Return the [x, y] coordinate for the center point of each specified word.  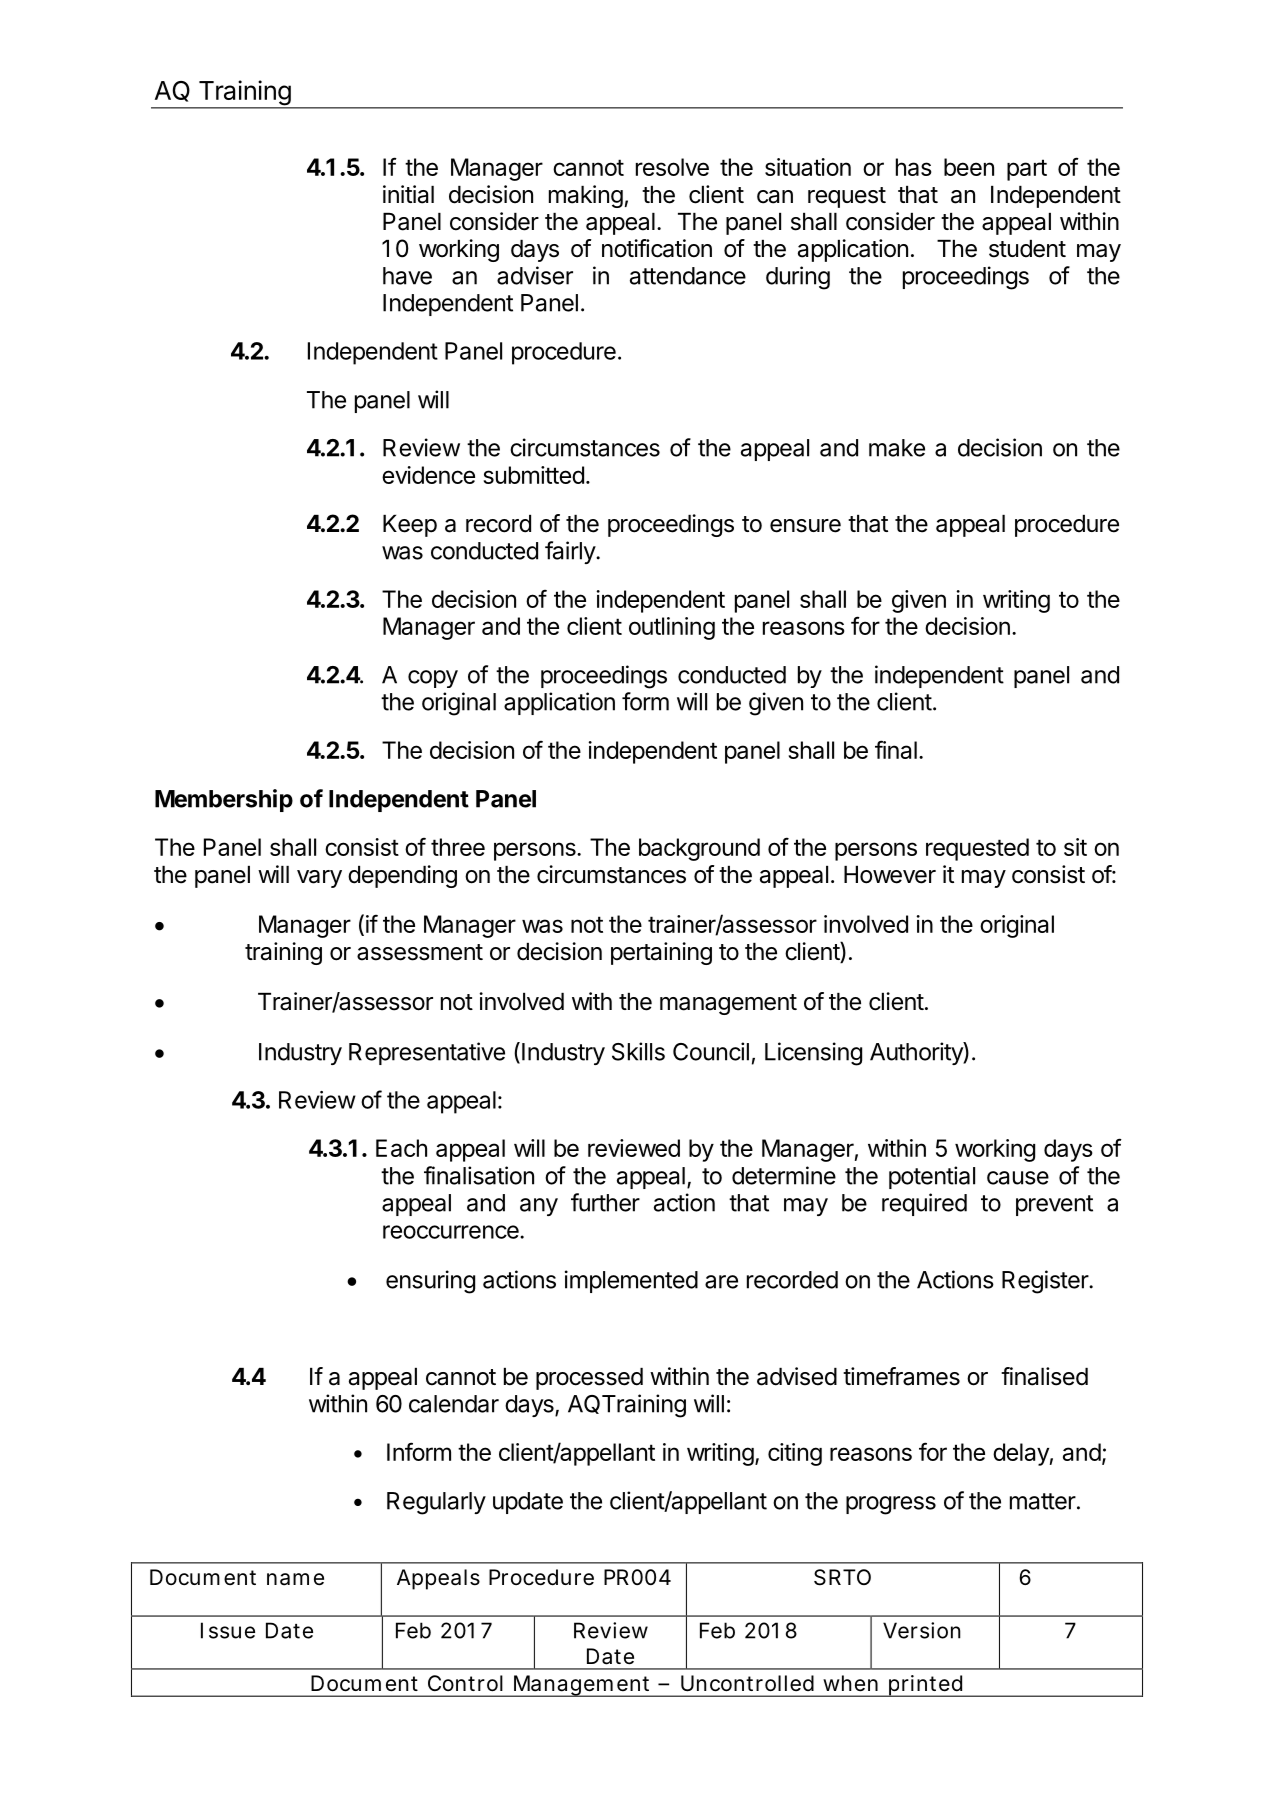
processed [589, 1379]
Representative [427, 1053]
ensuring [430, 1282]
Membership [224, 800]
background [699, 849]
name [295, 1579]
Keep [410, 526]
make [897, 448]
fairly [571, 552]
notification [657, 248]
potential [932, 1177]
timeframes [901, 1376]
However [890, 875]
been [969, 167]
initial [408, 194]
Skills [638, 1051]
